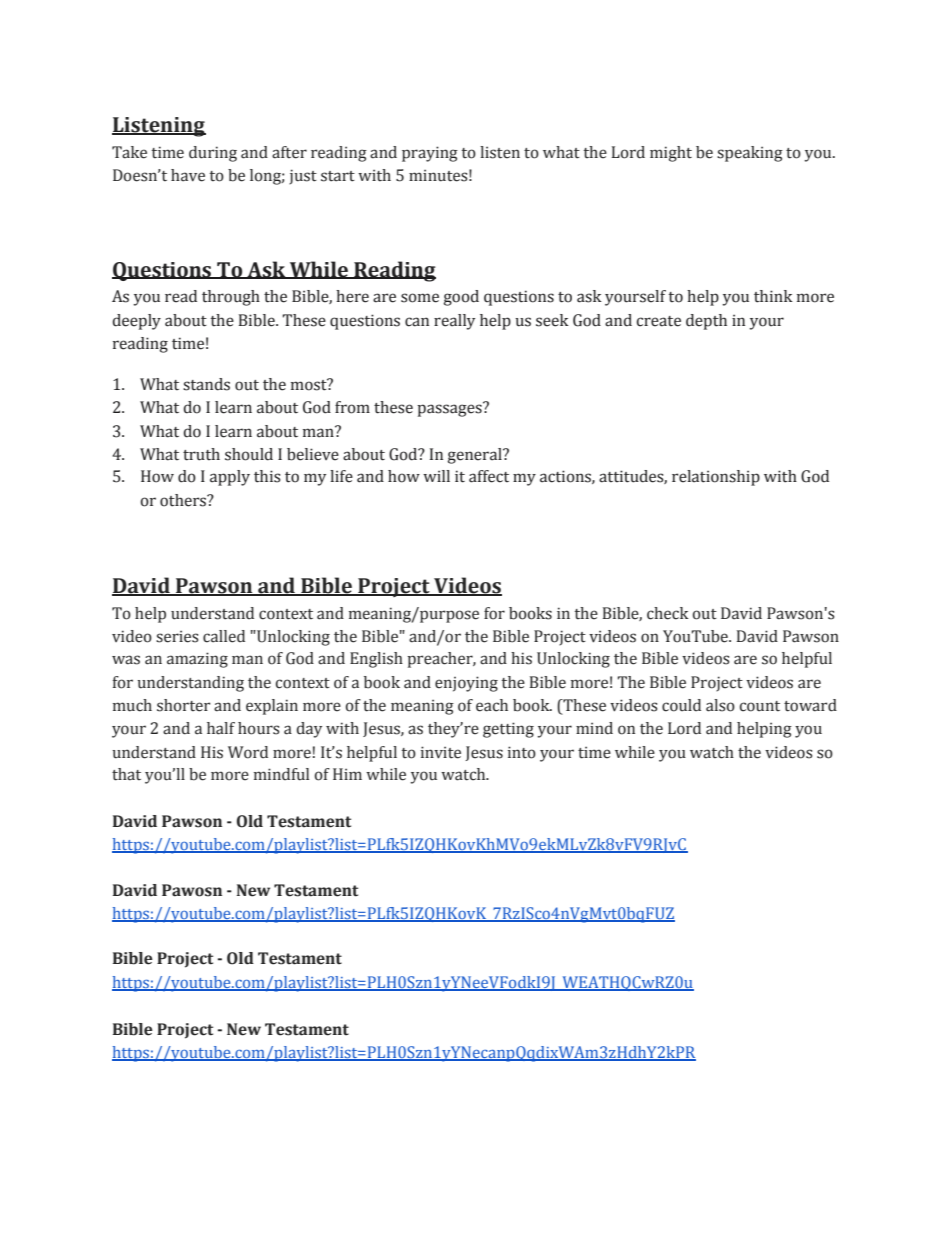  Describe the element at coordinates (454, 322) in the page. I see `really` at that location.
